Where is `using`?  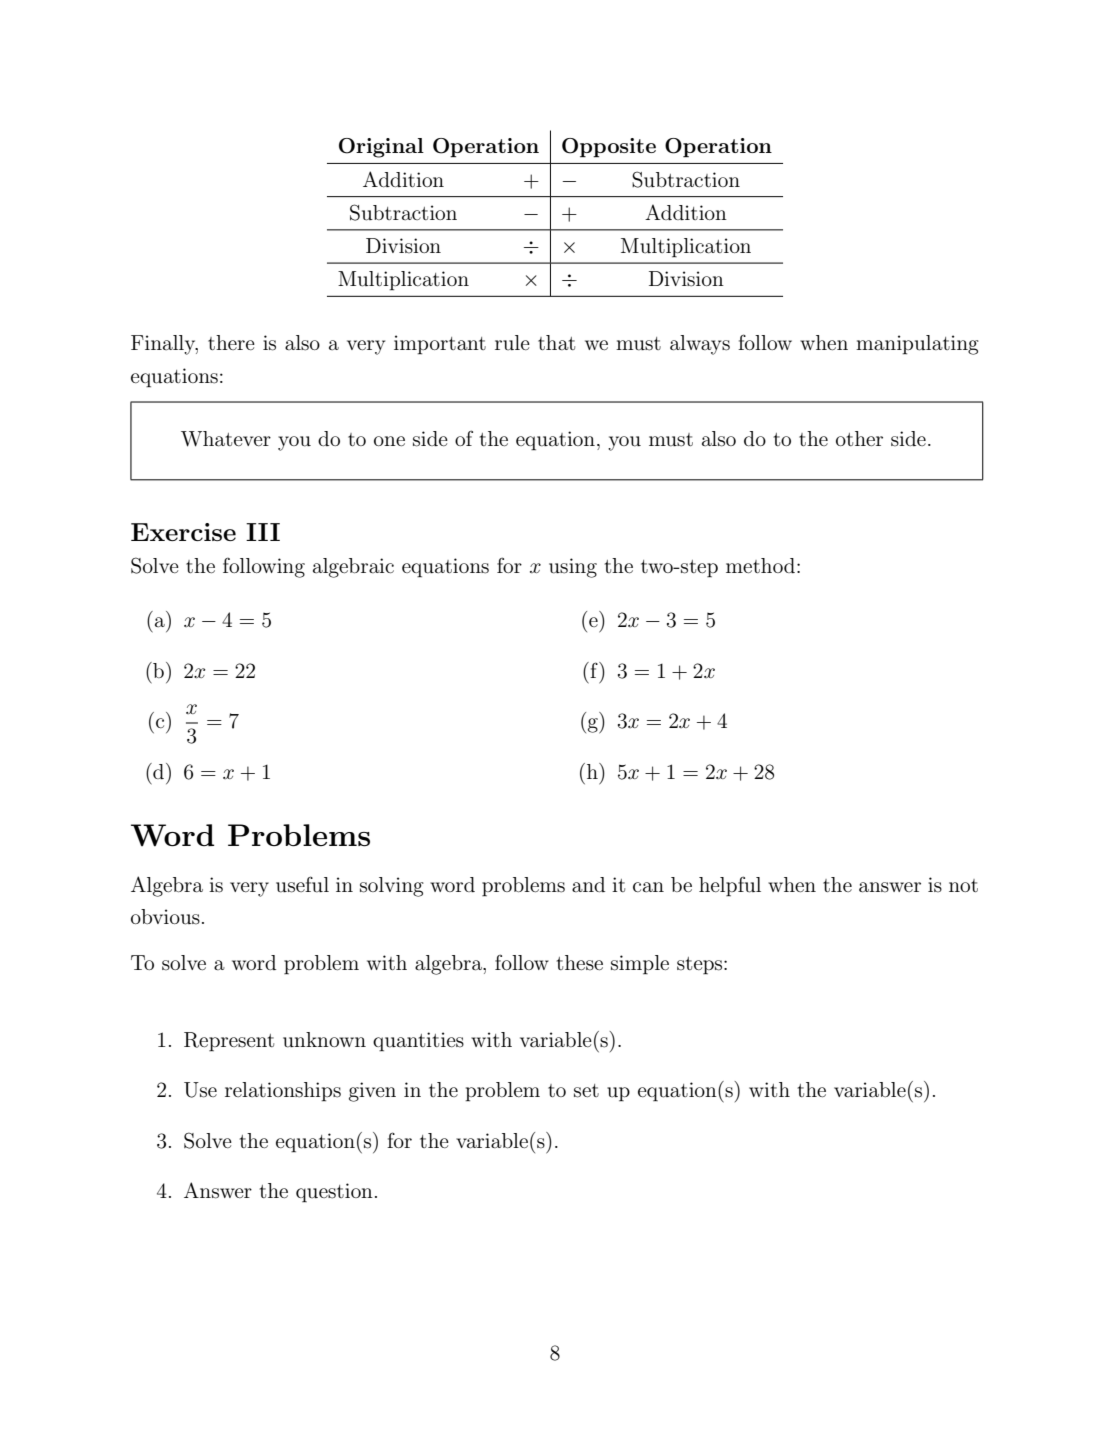 using is located at coordinates (573, 568).
